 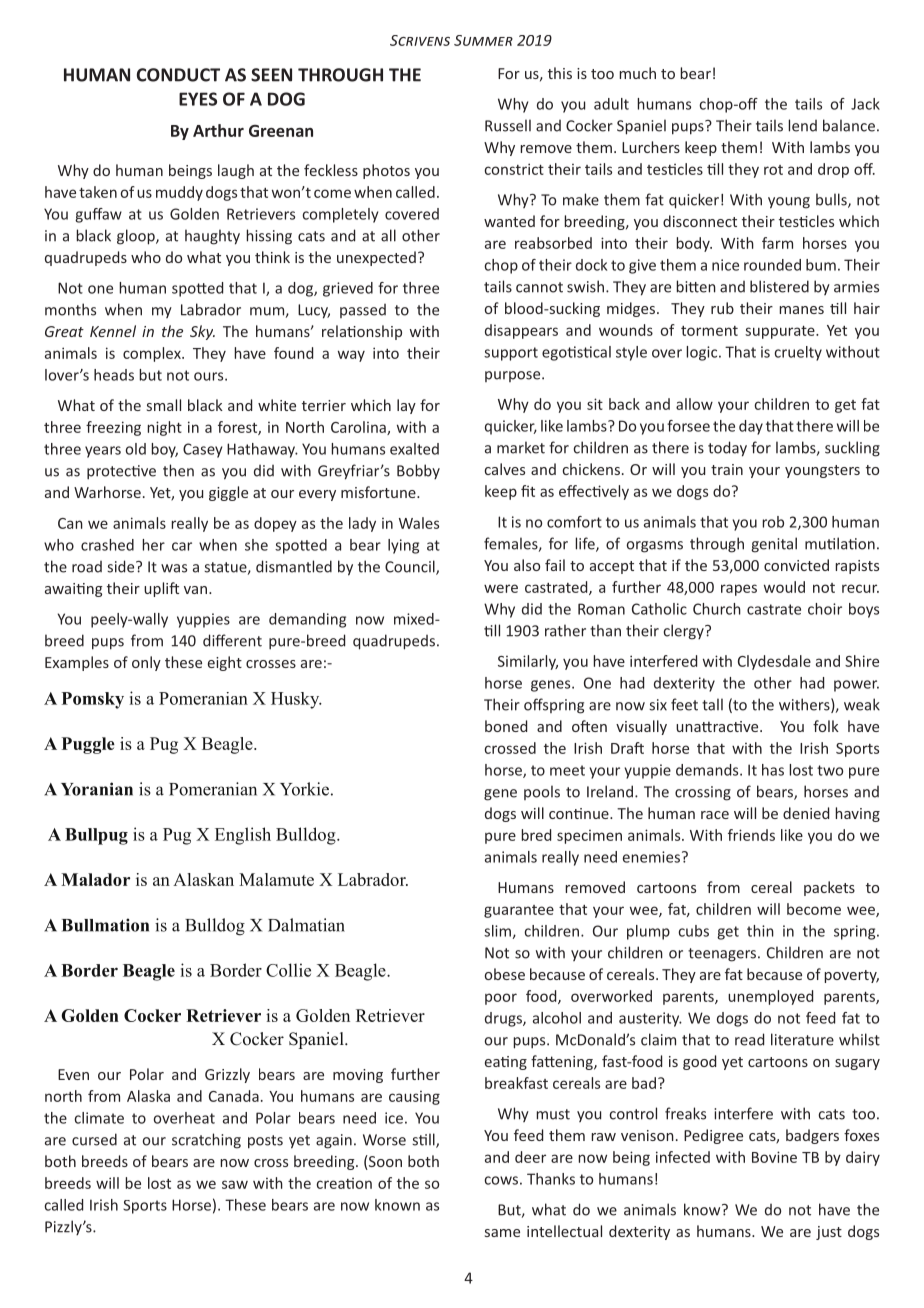 What do you see at coordinates (717, 609) in the page?
I see `Church` at bounding box center [717, 609].
